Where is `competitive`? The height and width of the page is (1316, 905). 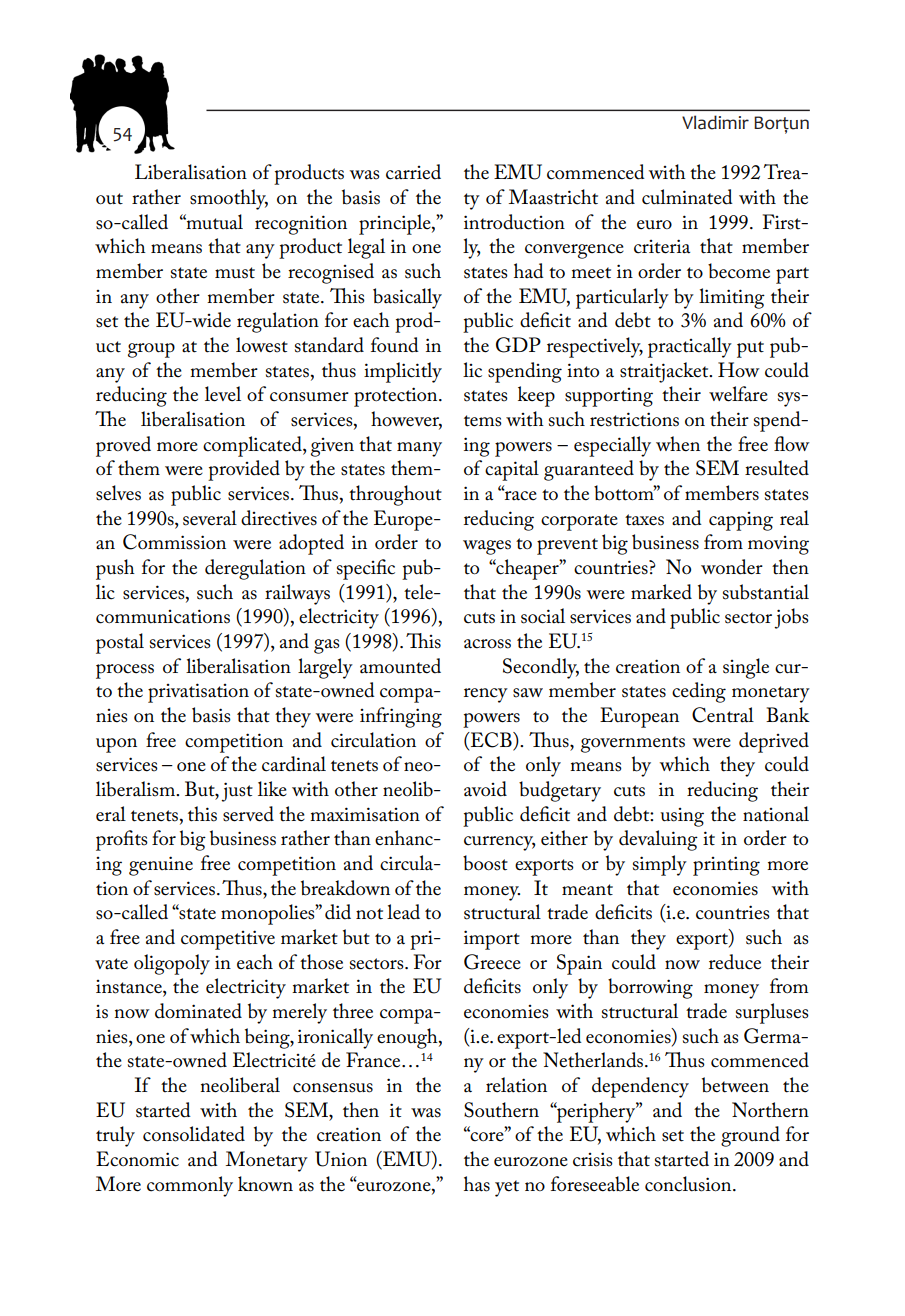 competitive is located at coordinates (228, 940).
